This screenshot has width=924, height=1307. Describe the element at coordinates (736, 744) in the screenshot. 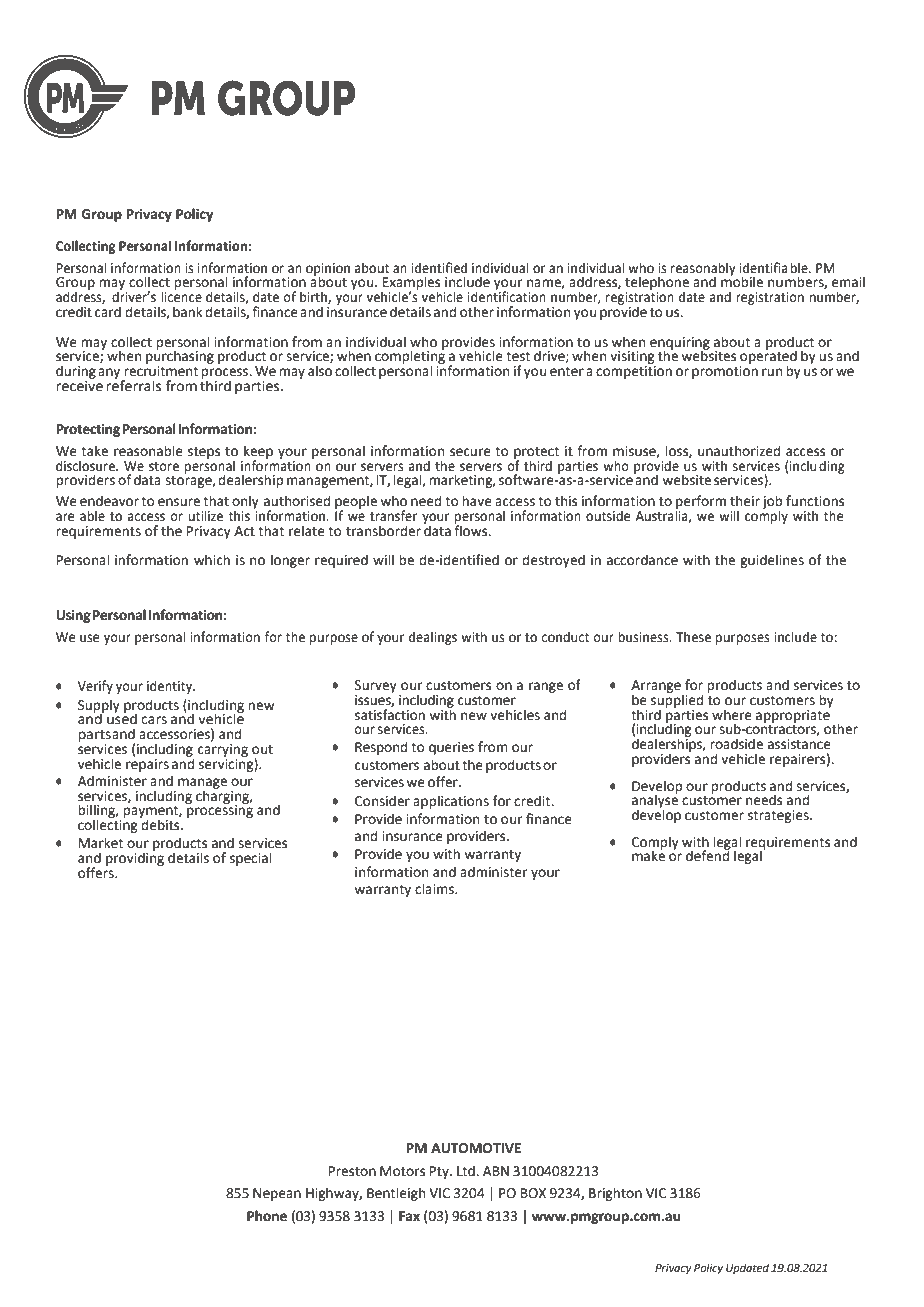

I see `roadside` at that location.
